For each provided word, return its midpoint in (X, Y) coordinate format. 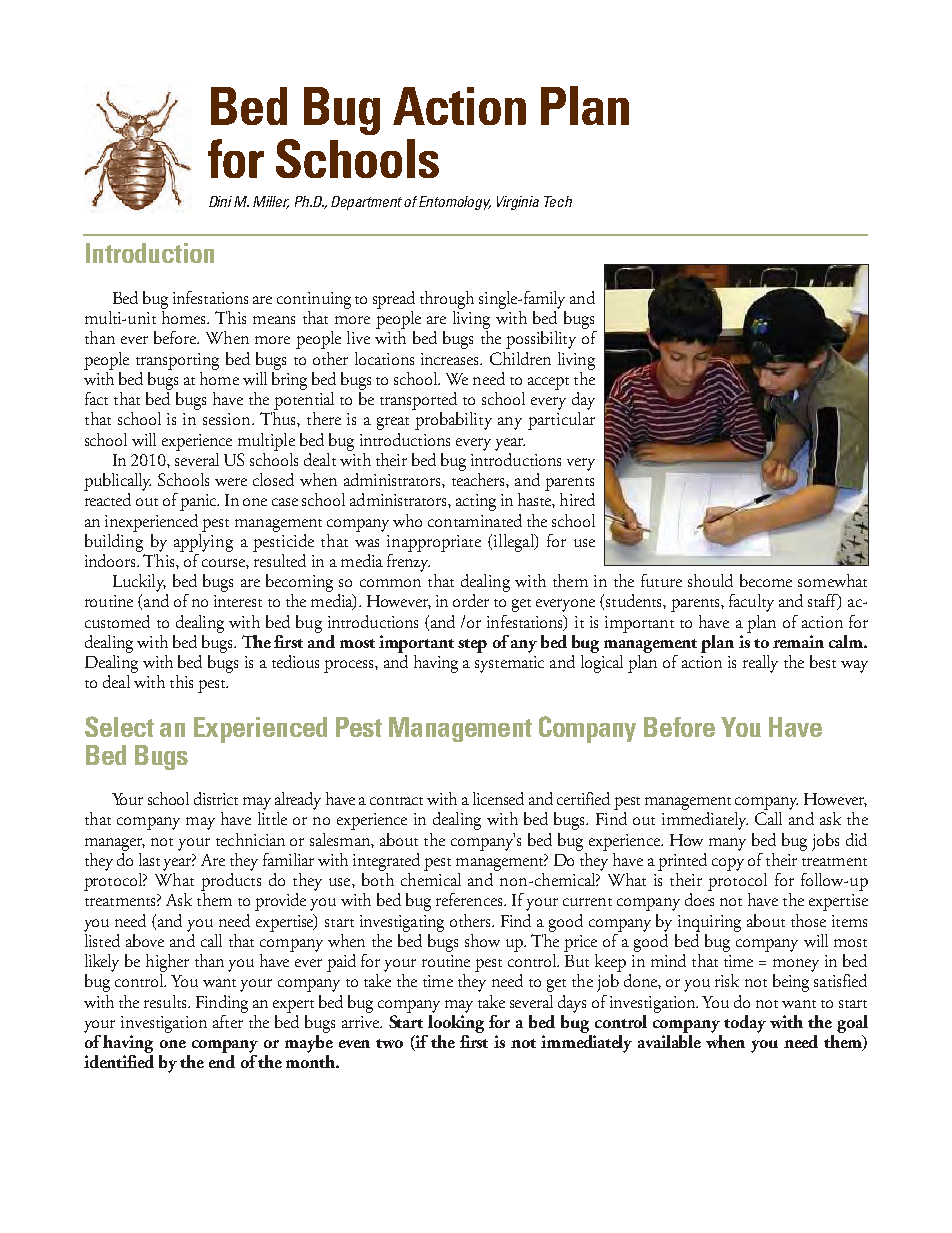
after (229, 1020)
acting (476, 502)
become (766, 580)
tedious (295, 661)
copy (728, 864)
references (470, 899)
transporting (177, 361)
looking (456, 1022)
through (447, 300)
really (760, 664)
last (149, 859)
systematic (509, 664)
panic (199, 502)
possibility (541, 340)
